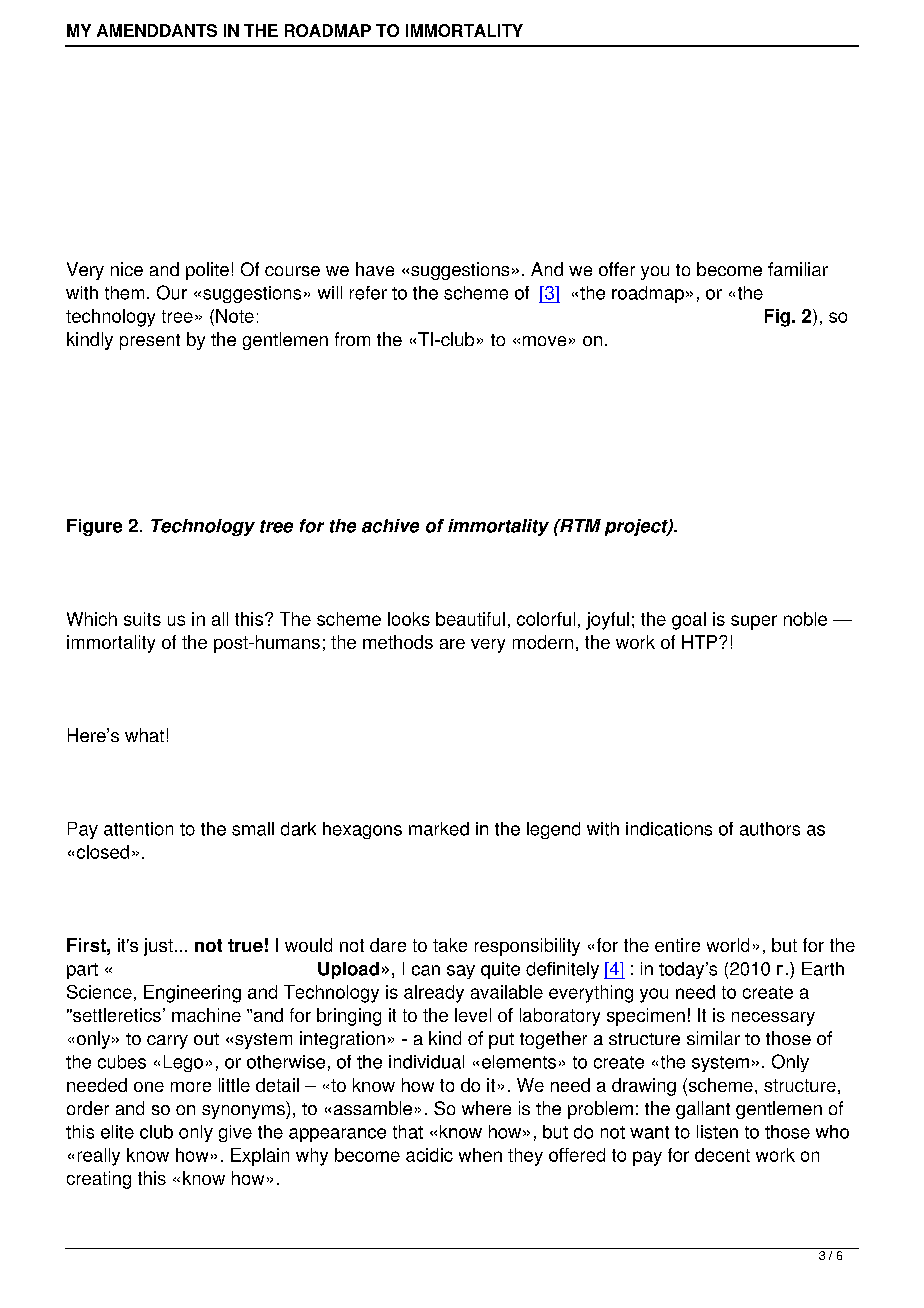 Image resolution: width=924 pixels, height=1308 pixels. Describe the element at coordinates (124, 293) in the screenshot. I see `them` at that location.
